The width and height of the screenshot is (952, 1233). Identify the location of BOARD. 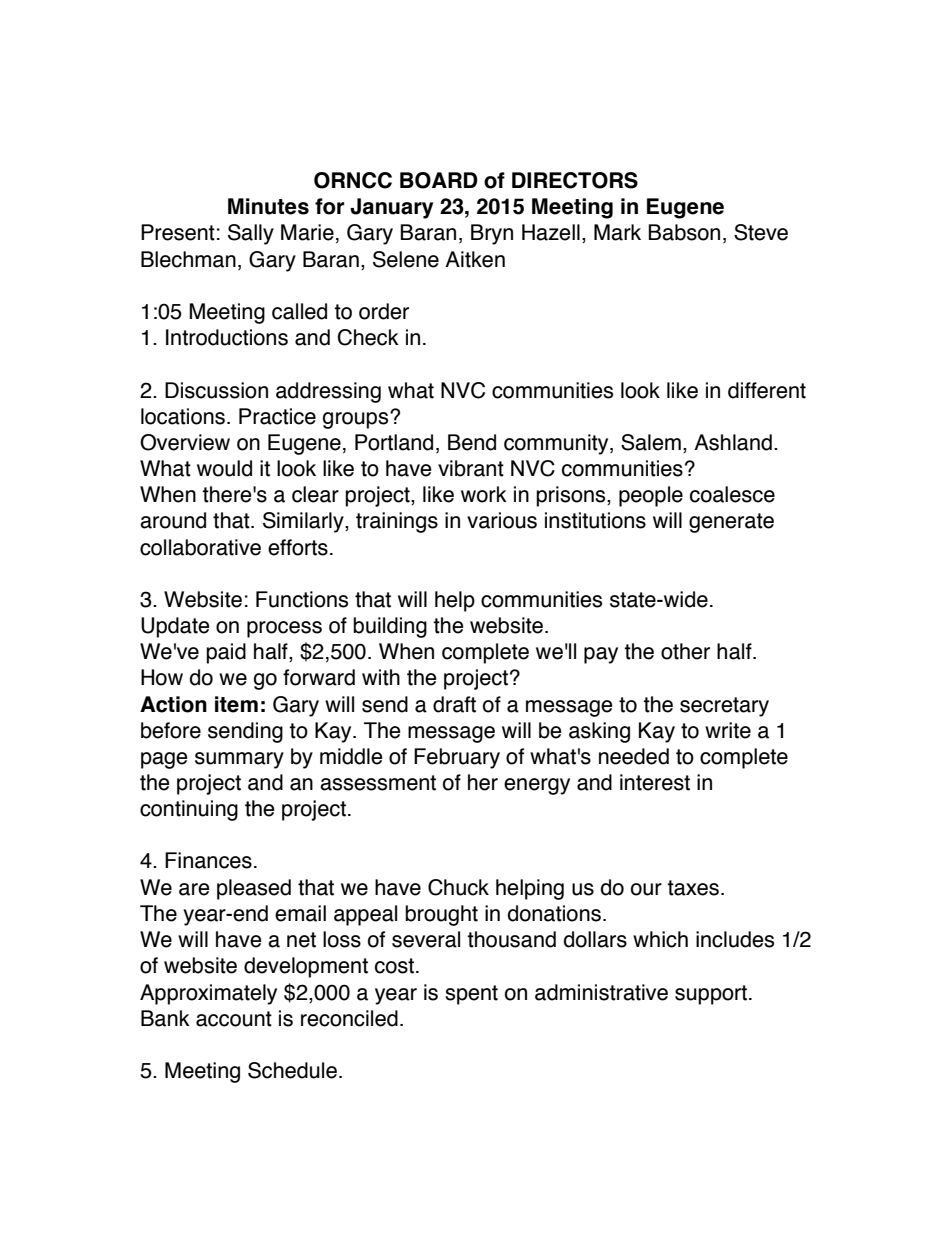
(439, 180).
